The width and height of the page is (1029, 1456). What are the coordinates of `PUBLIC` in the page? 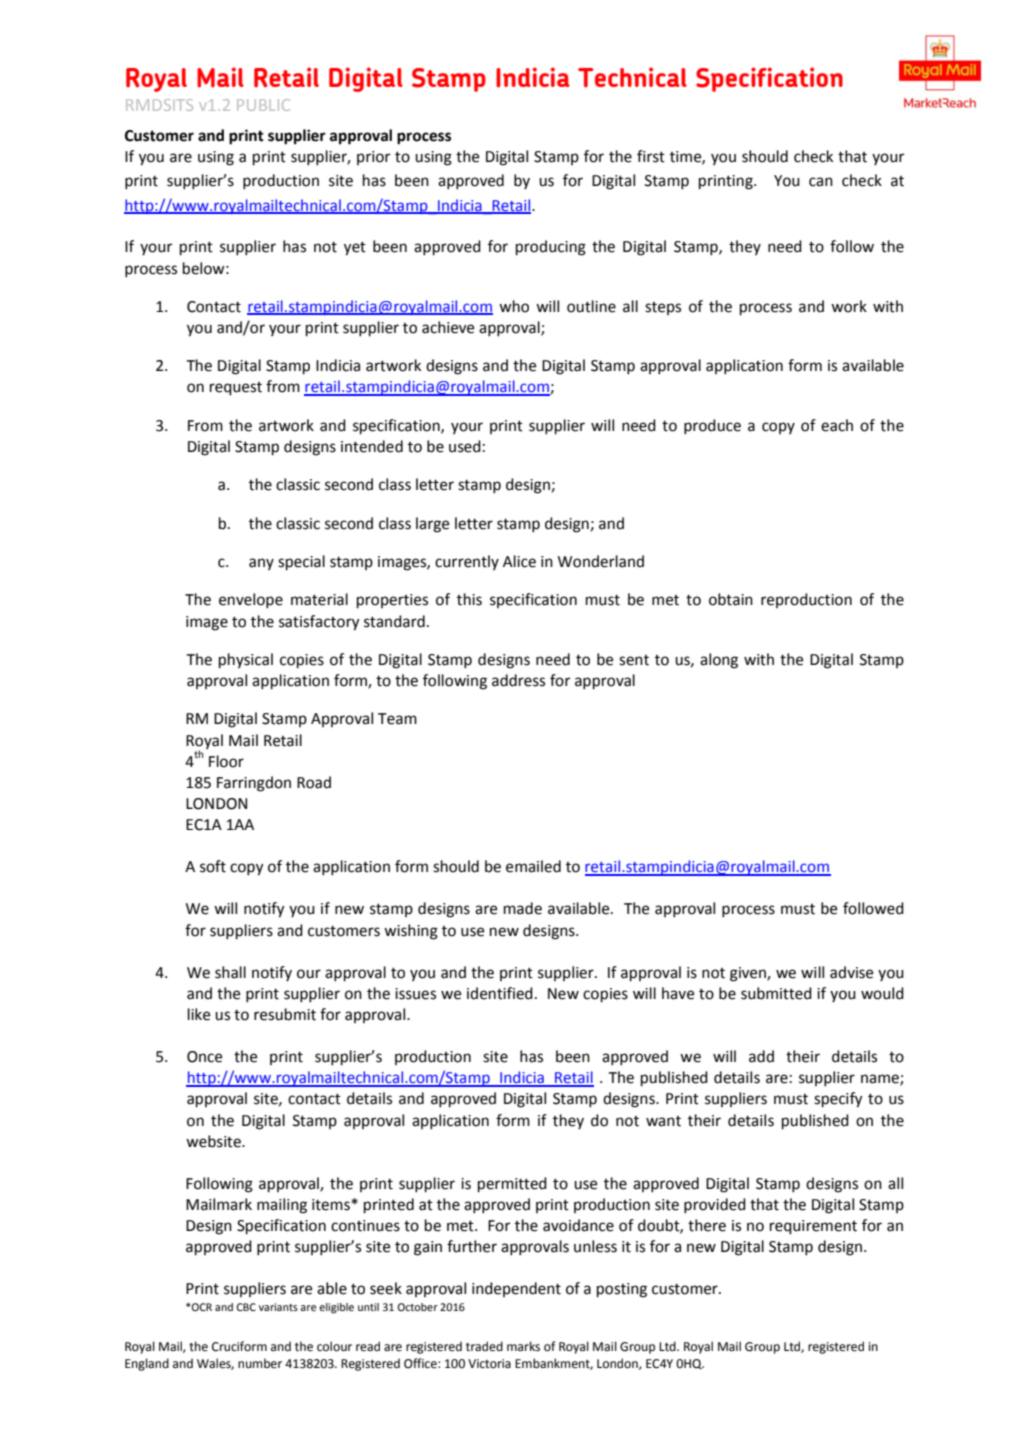 It's located at (263, 105).
